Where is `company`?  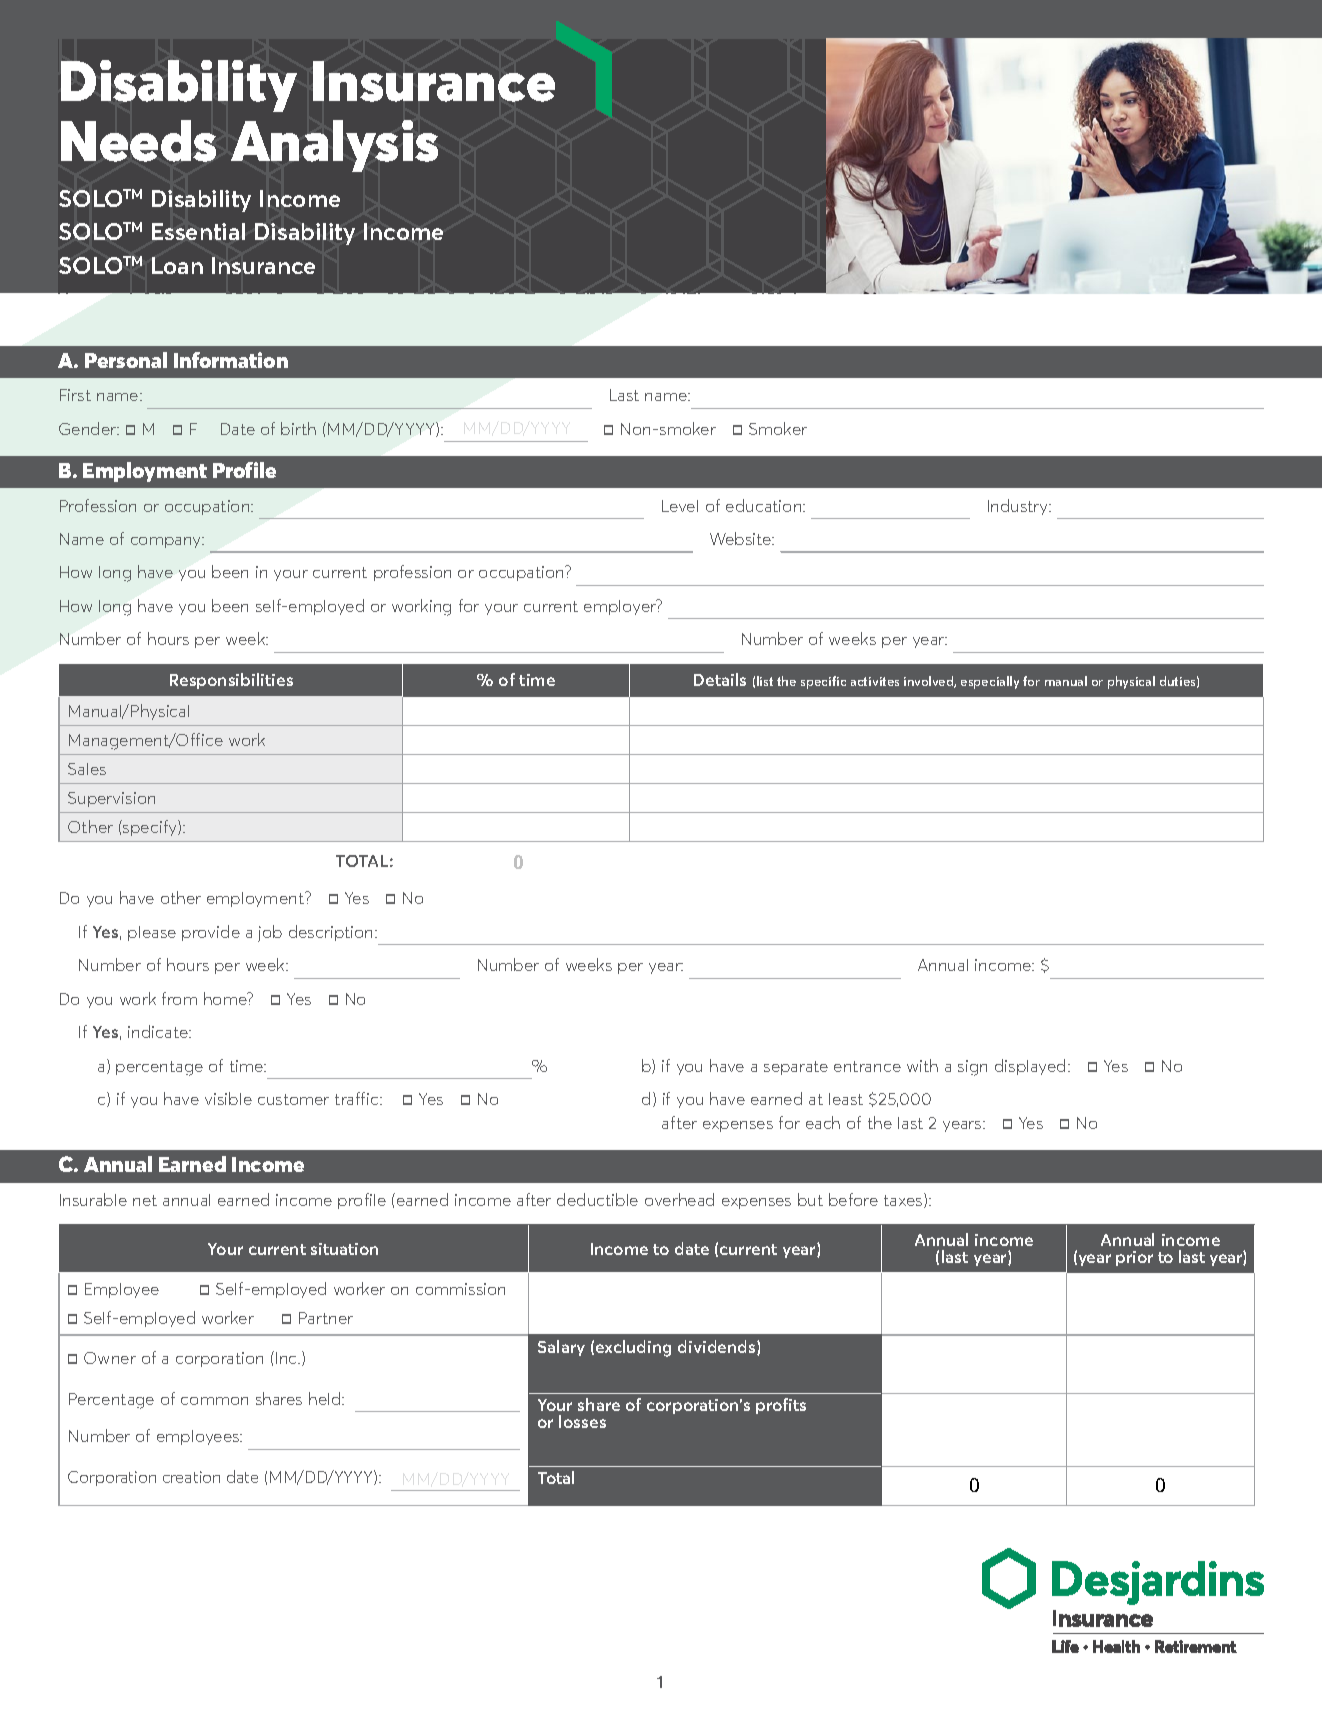 company is located at coordinates (167, 542).
